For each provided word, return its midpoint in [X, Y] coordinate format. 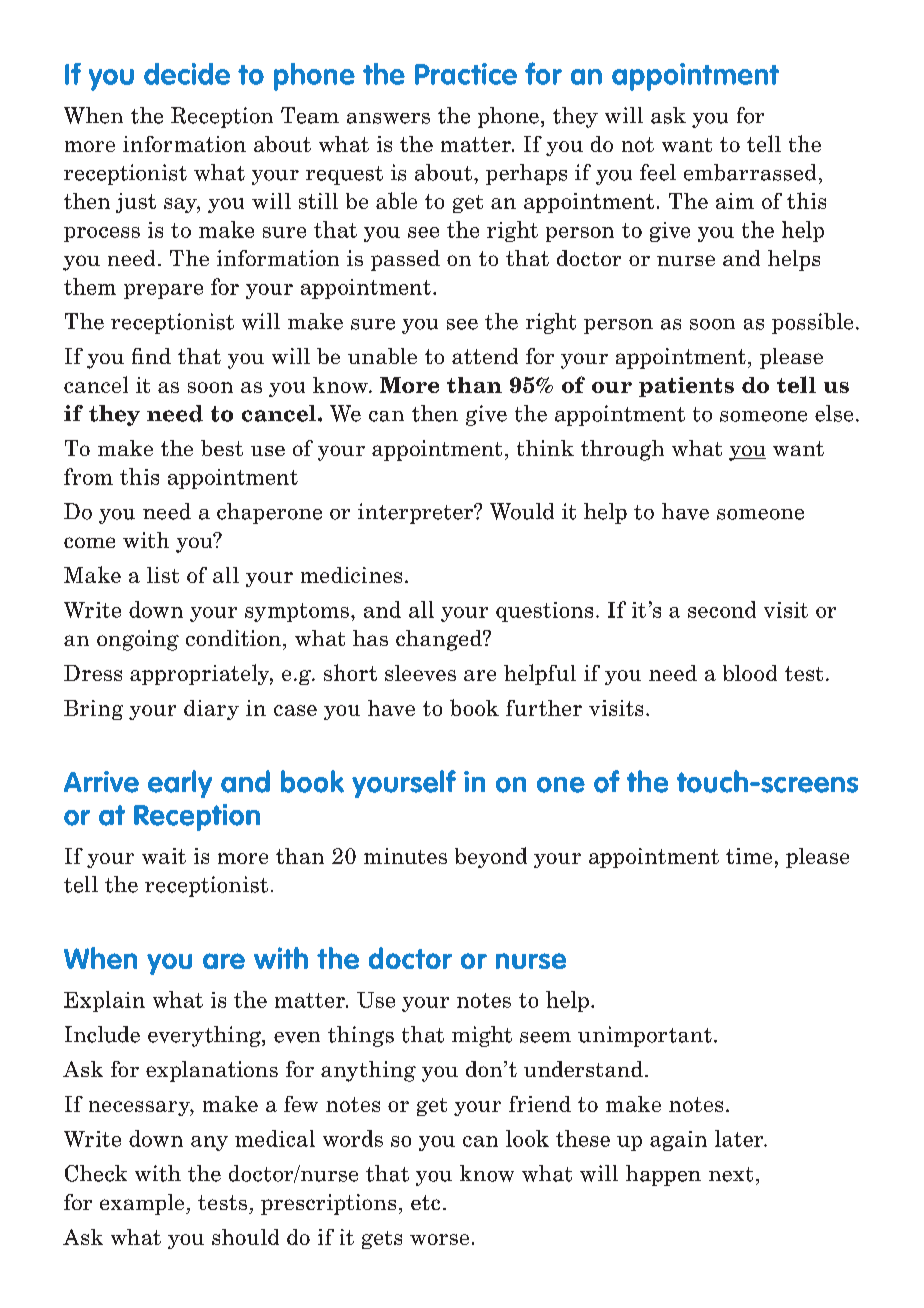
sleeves [420, 673]
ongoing [138, 640]
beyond [491, 857]
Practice [466, 74]
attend [485, 356]
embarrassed [750, 172]
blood [750, 673]
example [143, 1204]
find [151, 356]
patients [686, 387]
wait [164, 856]
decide [187, 74]
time [749, 856]
